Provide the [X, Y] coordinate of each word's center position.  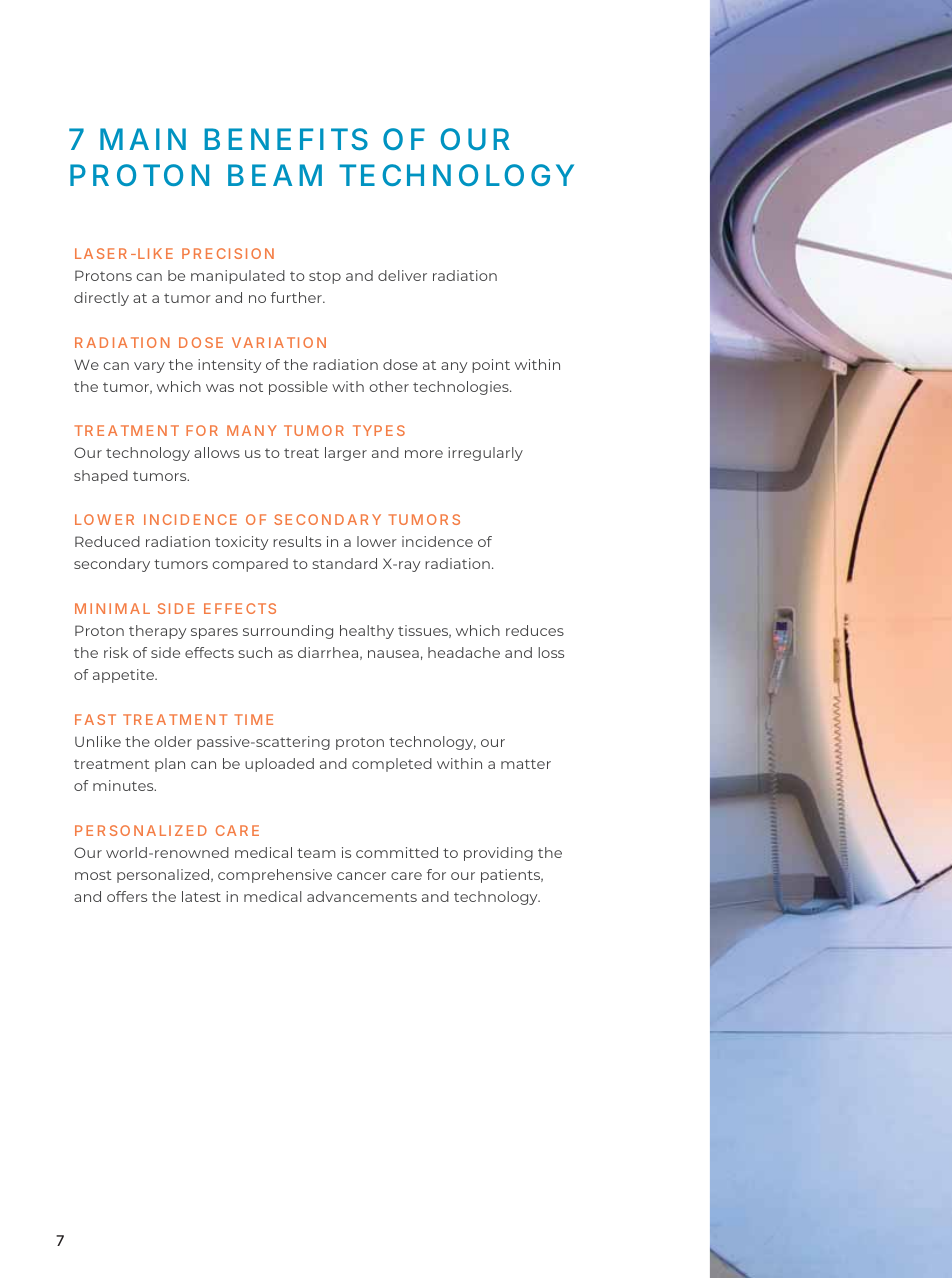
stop [325, 277]
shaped [101, 477]
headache [464, 652]
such [255, 652]
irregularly [485, 454]
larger [346, 454]
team [316, 853]
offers [127, 896]
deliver [402, 275]
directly [101, 299]
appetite [124, 676]
